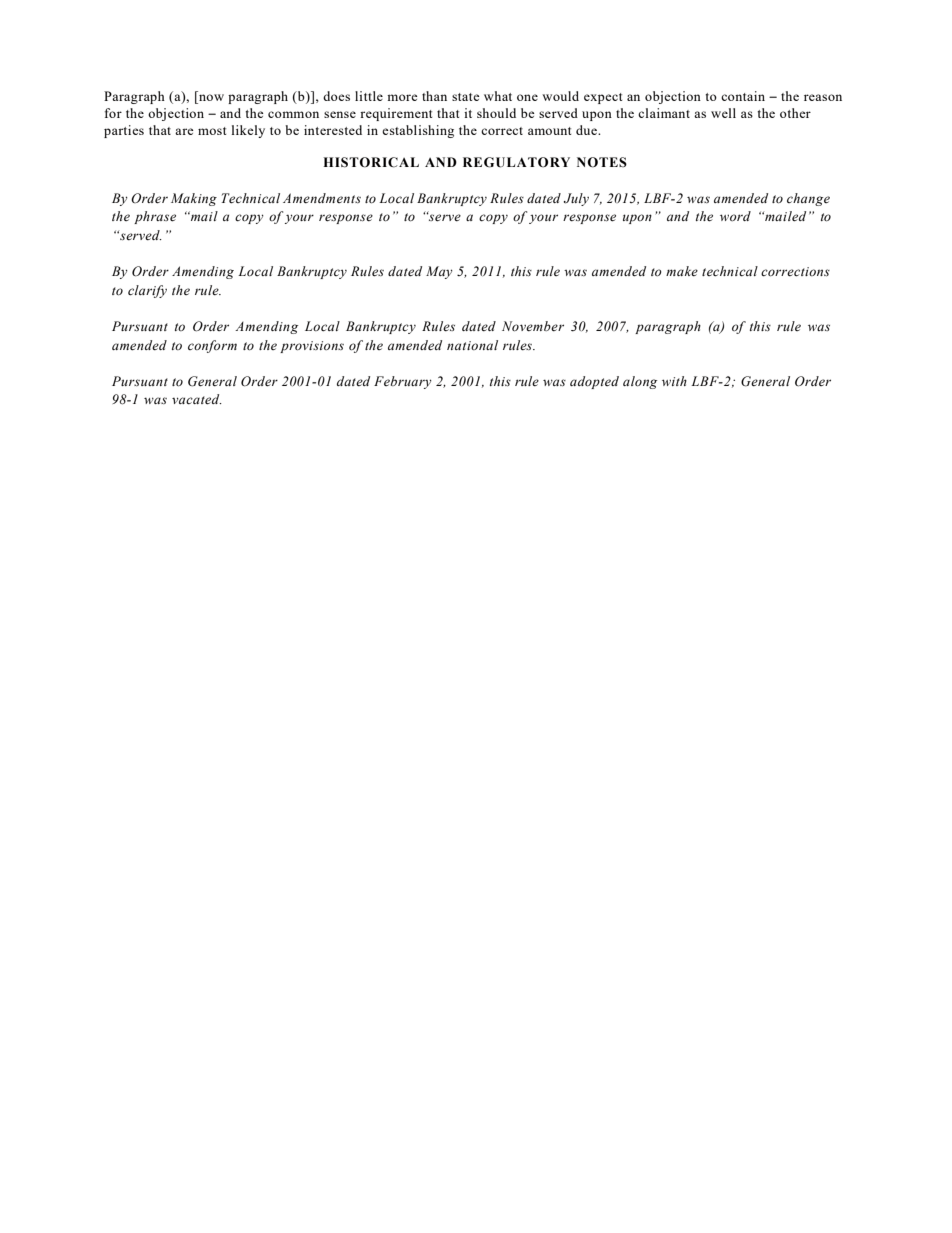 The image size is (952, 1233). I want to click on now, so click(211, 97).
